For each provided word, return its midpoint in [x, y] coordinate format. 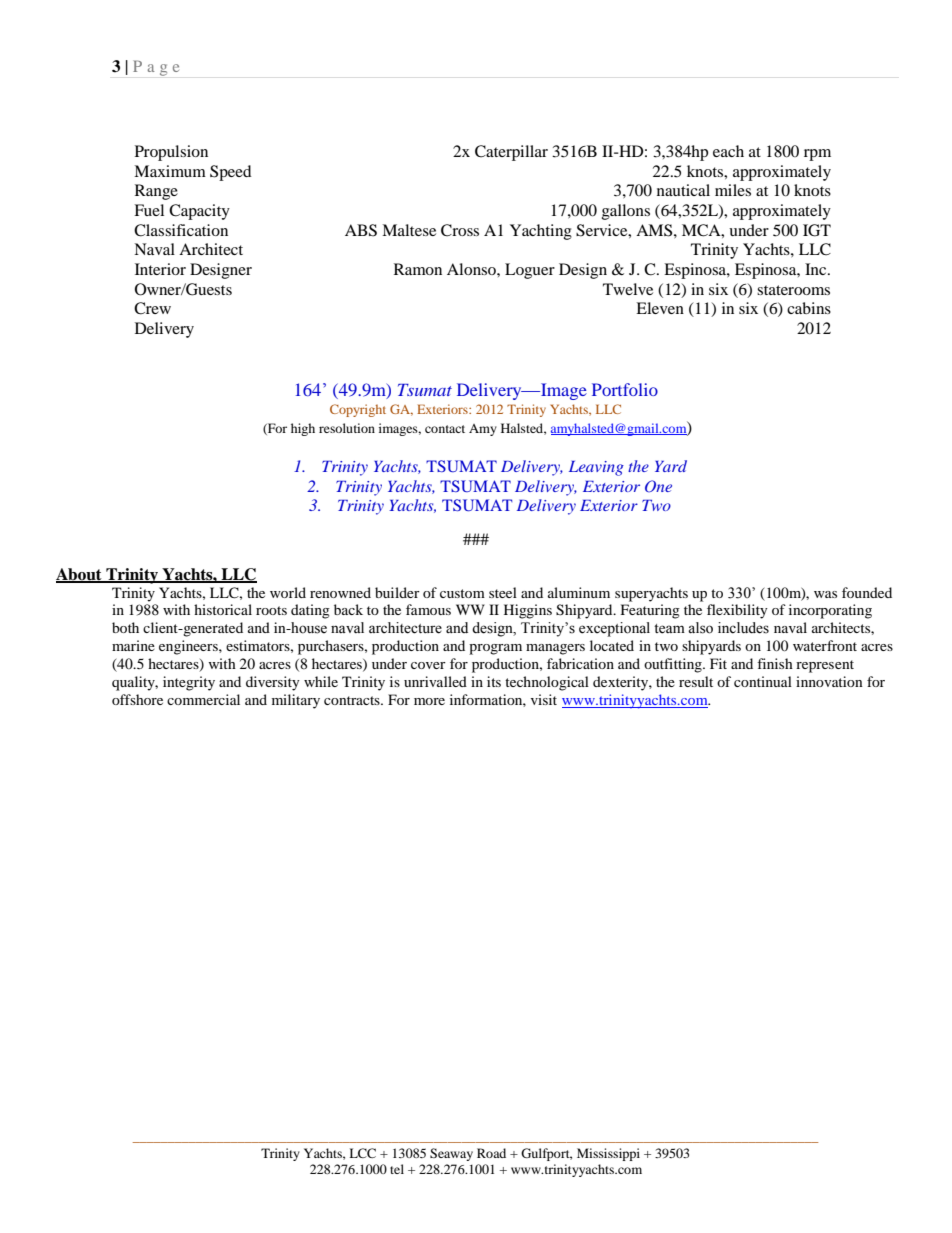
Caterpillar [511, 153]
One [658, 486]
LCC [362, 1153]
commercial [203, 699]
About [80, 575]
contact [445, 429]
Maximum [170, 171]
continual [763, 681]
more [429, 701]
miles [733, 190]
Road [491, 1153]
